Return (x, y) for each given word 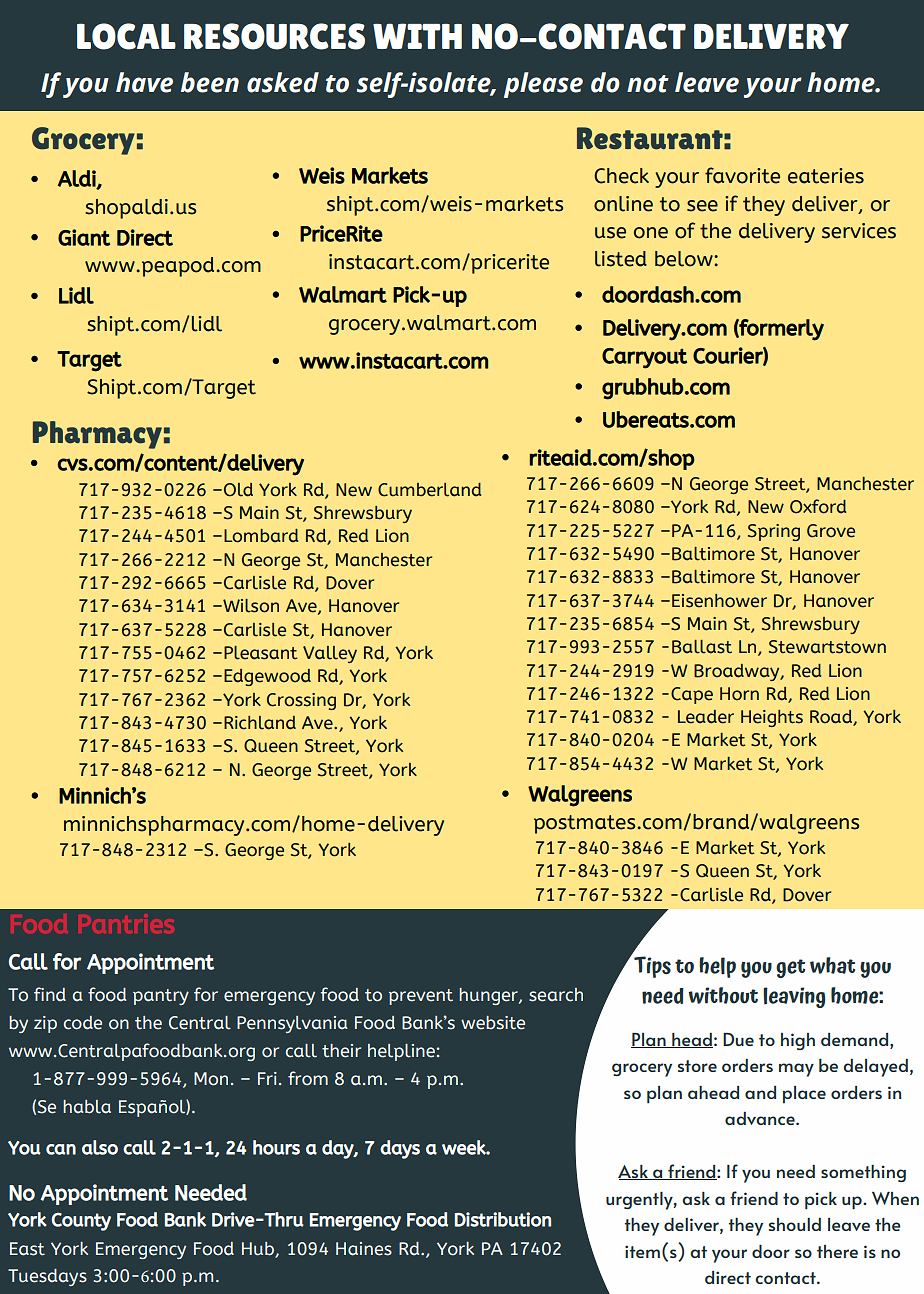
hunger (489, 996)
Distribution (503, 1219)
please (543, 85)
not (648, 84)
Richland (260, 723)
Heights (772, 718)
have (144, 82)
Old (237, 490)
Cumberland (429, 490)
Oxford (818, 506)
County (81, 1222)
